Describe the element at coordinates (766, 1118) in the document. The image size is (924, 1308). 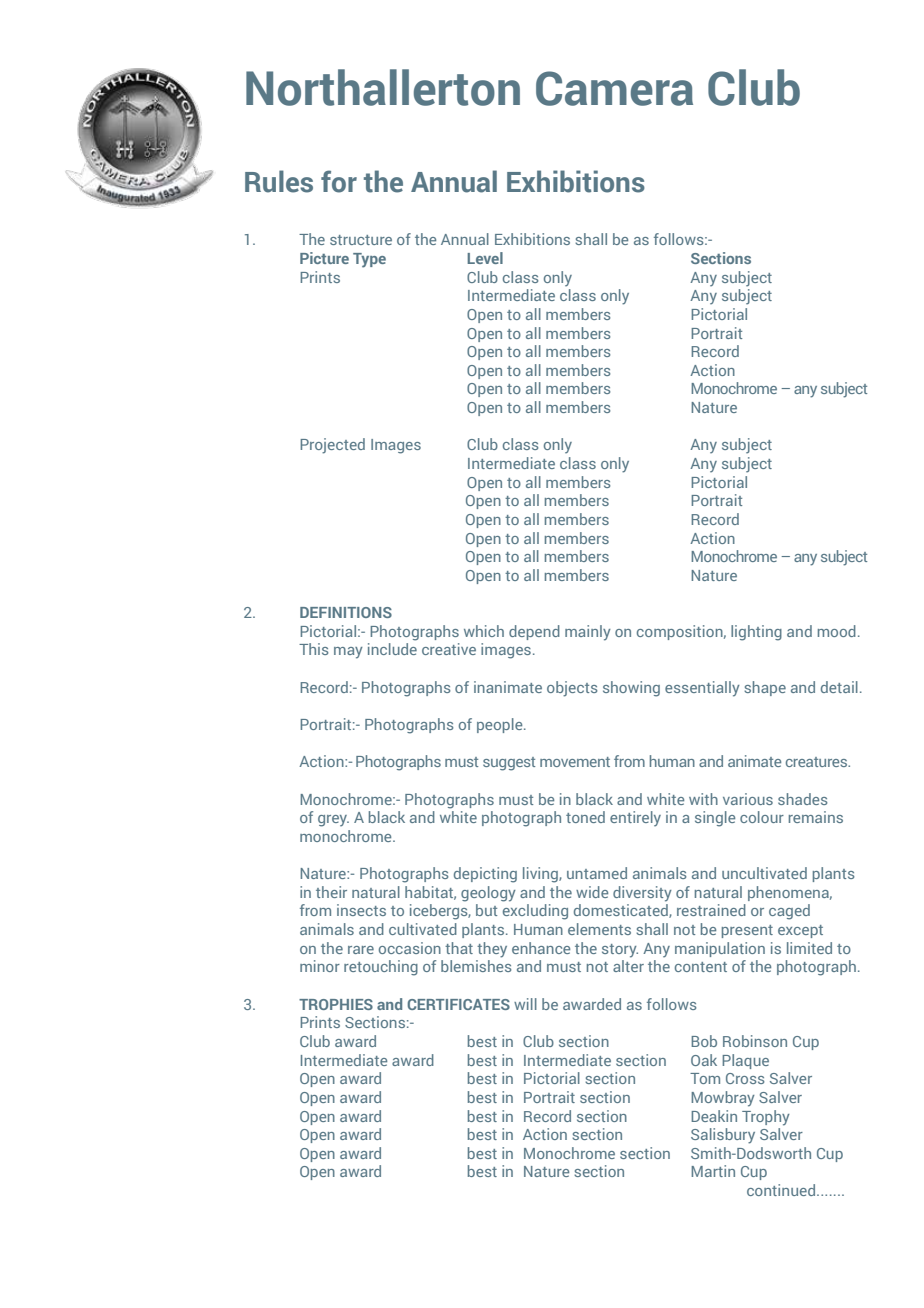
I see `Trophy` at that location.
